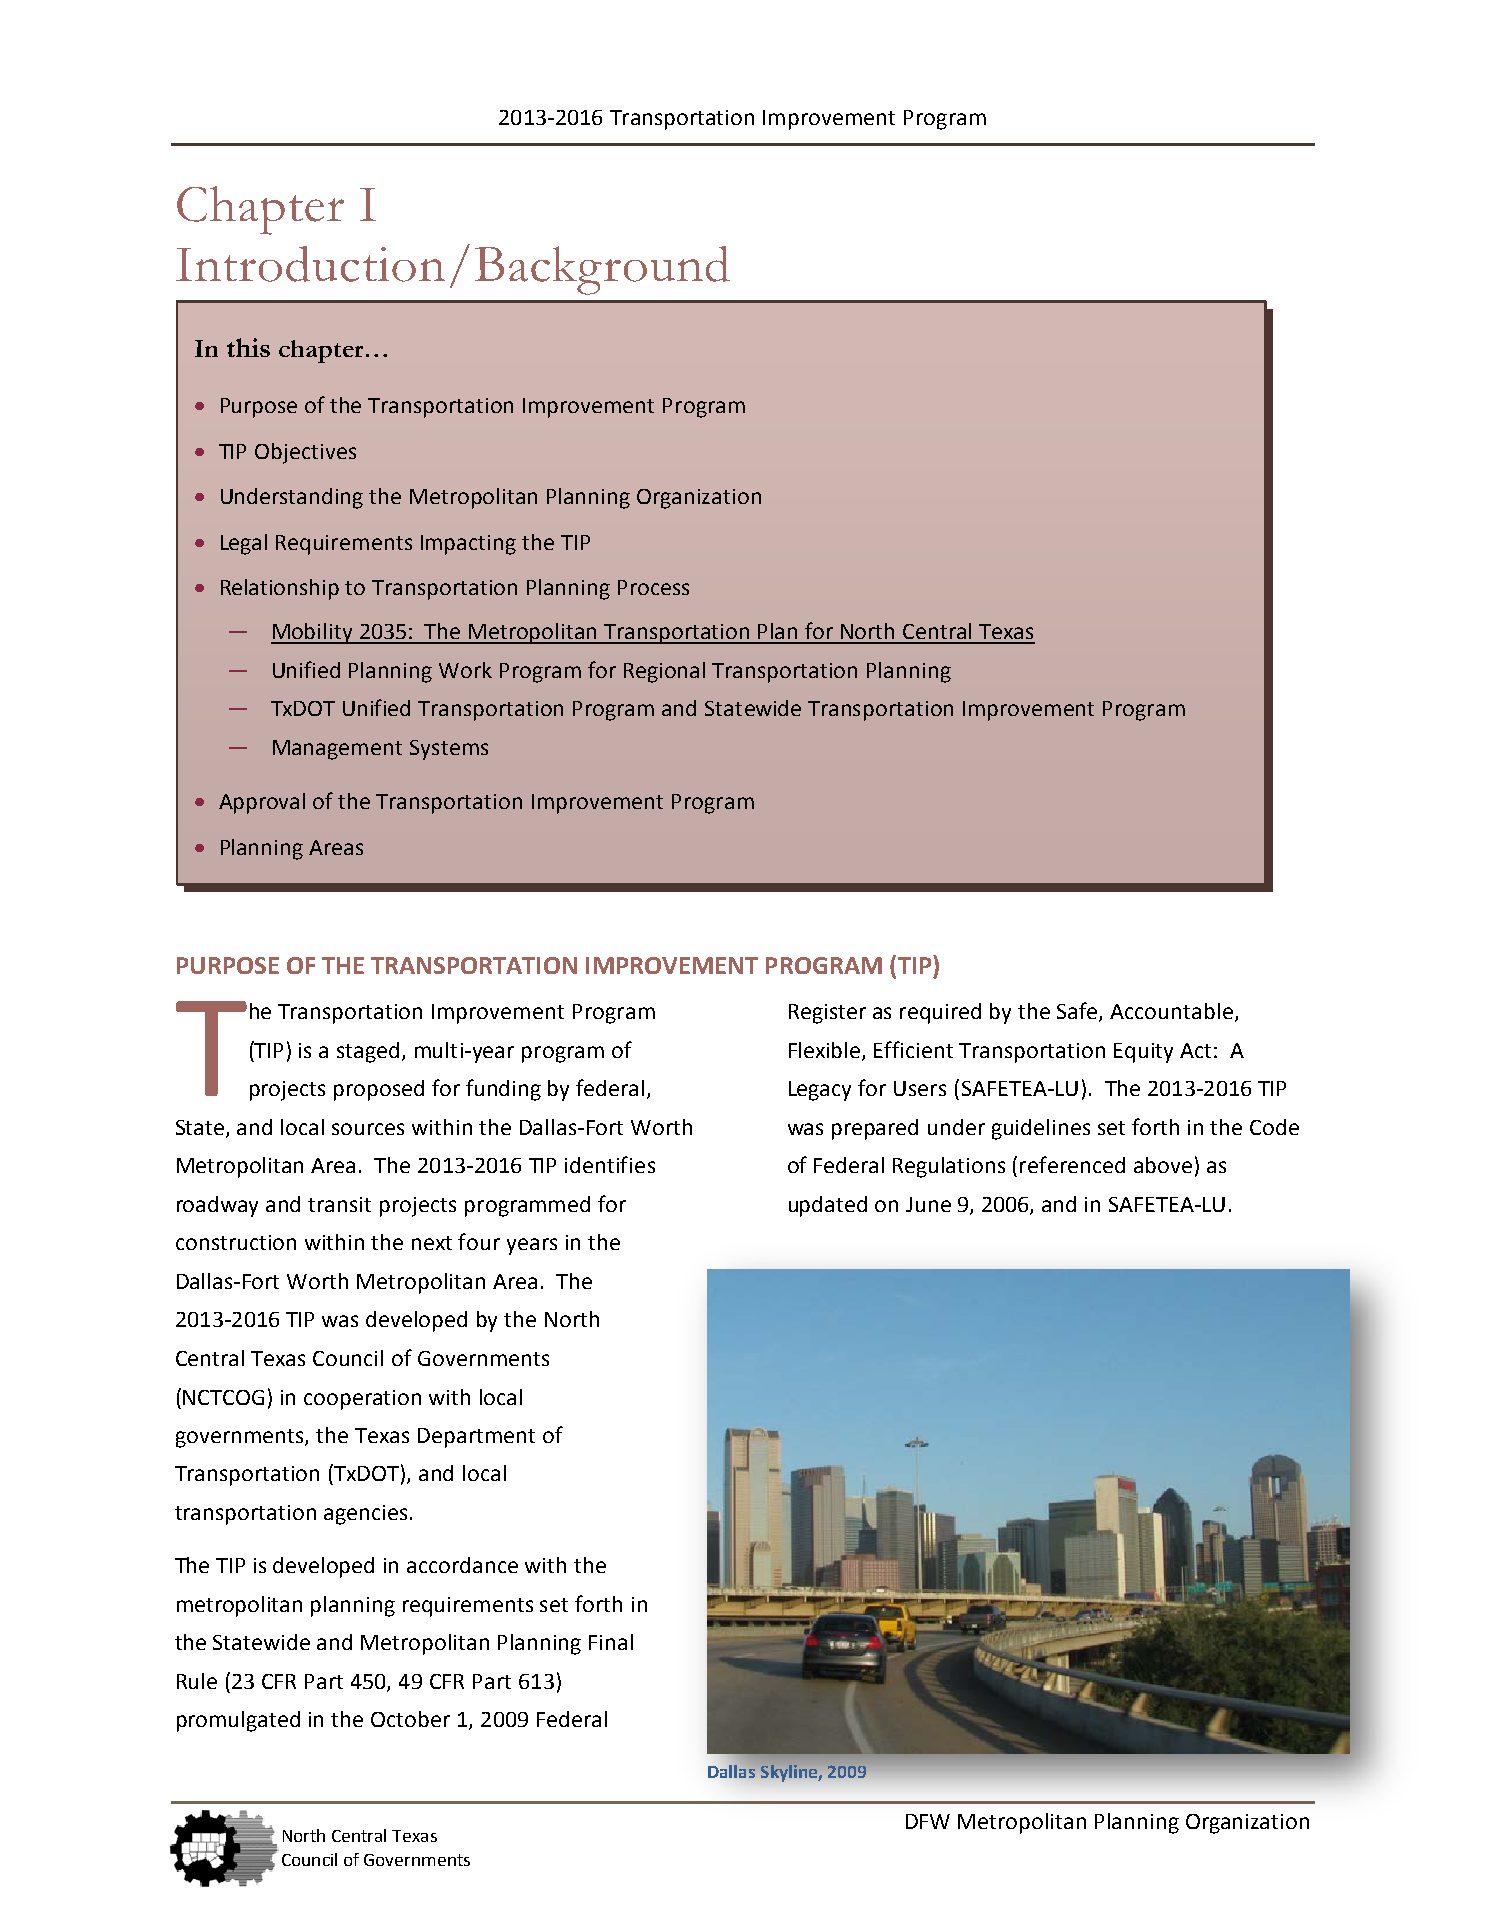 This page has width=1486, height=1923. Describe the element at coordinates (365, 1515) in the page. I see `agencies` at that location.
